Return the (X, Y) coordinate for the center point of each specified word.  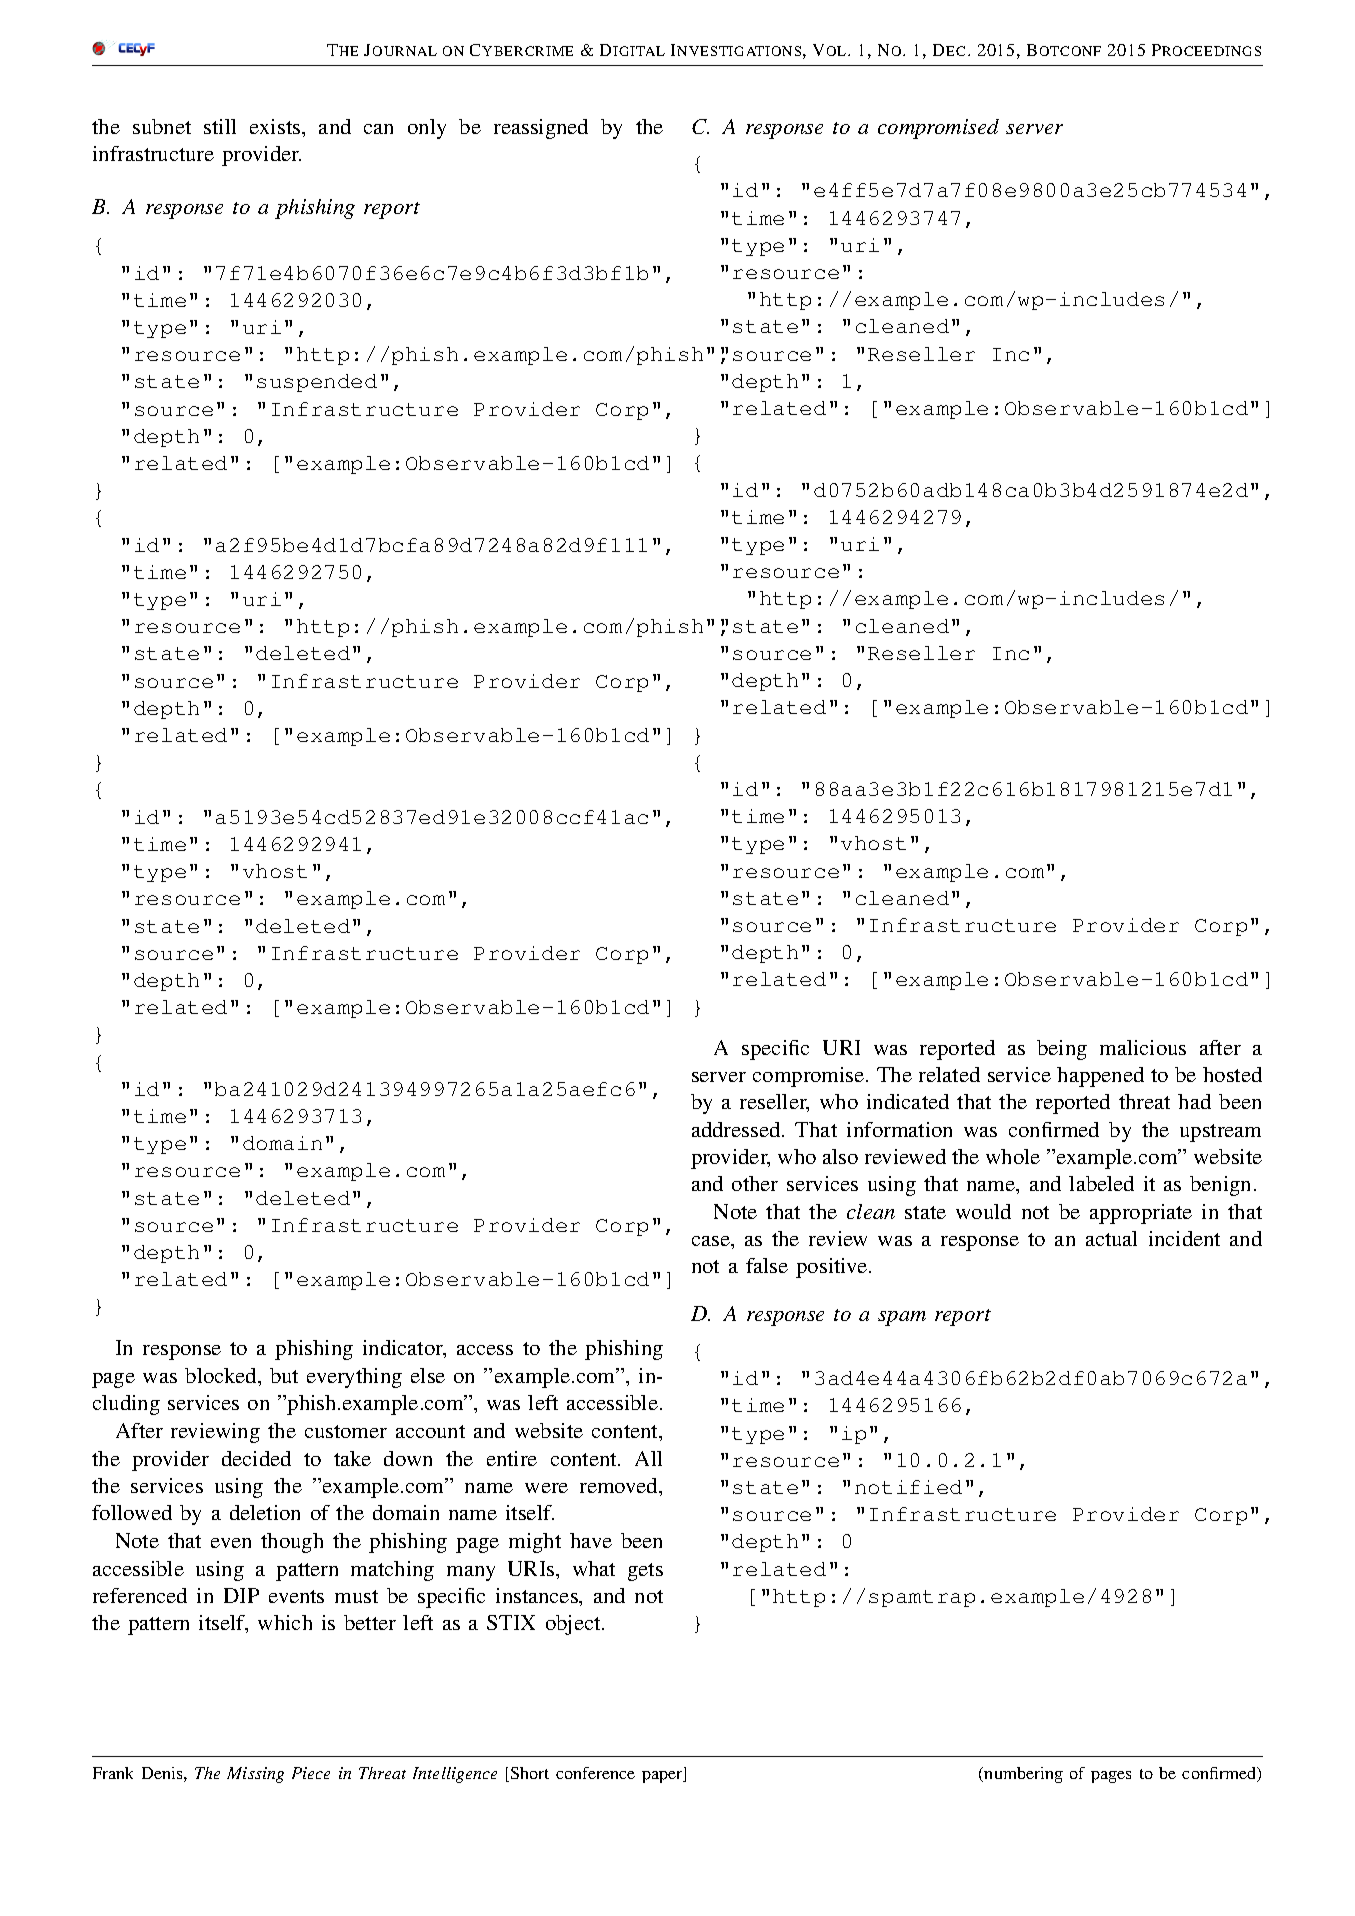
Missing (255, 1775)
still (220, 126)
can (378, 129)
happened (1100, 1077)
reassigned (541, 129)
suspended (317, 383)
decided (256, 1458)
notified (908, 1487)
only (427, 129)
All (648, 1458)
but (284, 1375)
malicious (1143, 1047)
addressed (737, 1129)
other (755, 1183)
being (1062, 1050)
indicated (908, 1101)
